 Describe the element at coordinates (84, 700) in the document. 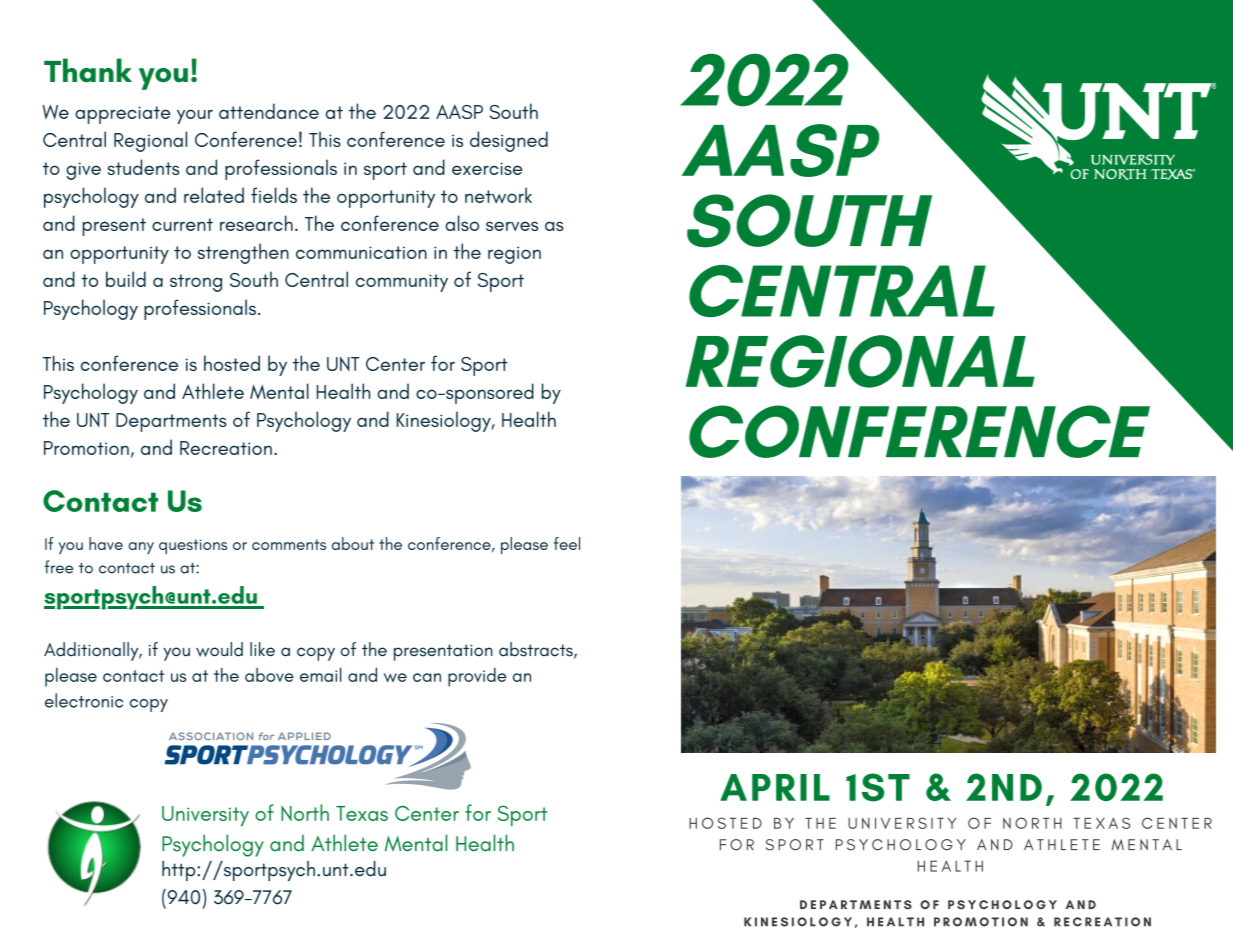

I see `electronic` at that location.
